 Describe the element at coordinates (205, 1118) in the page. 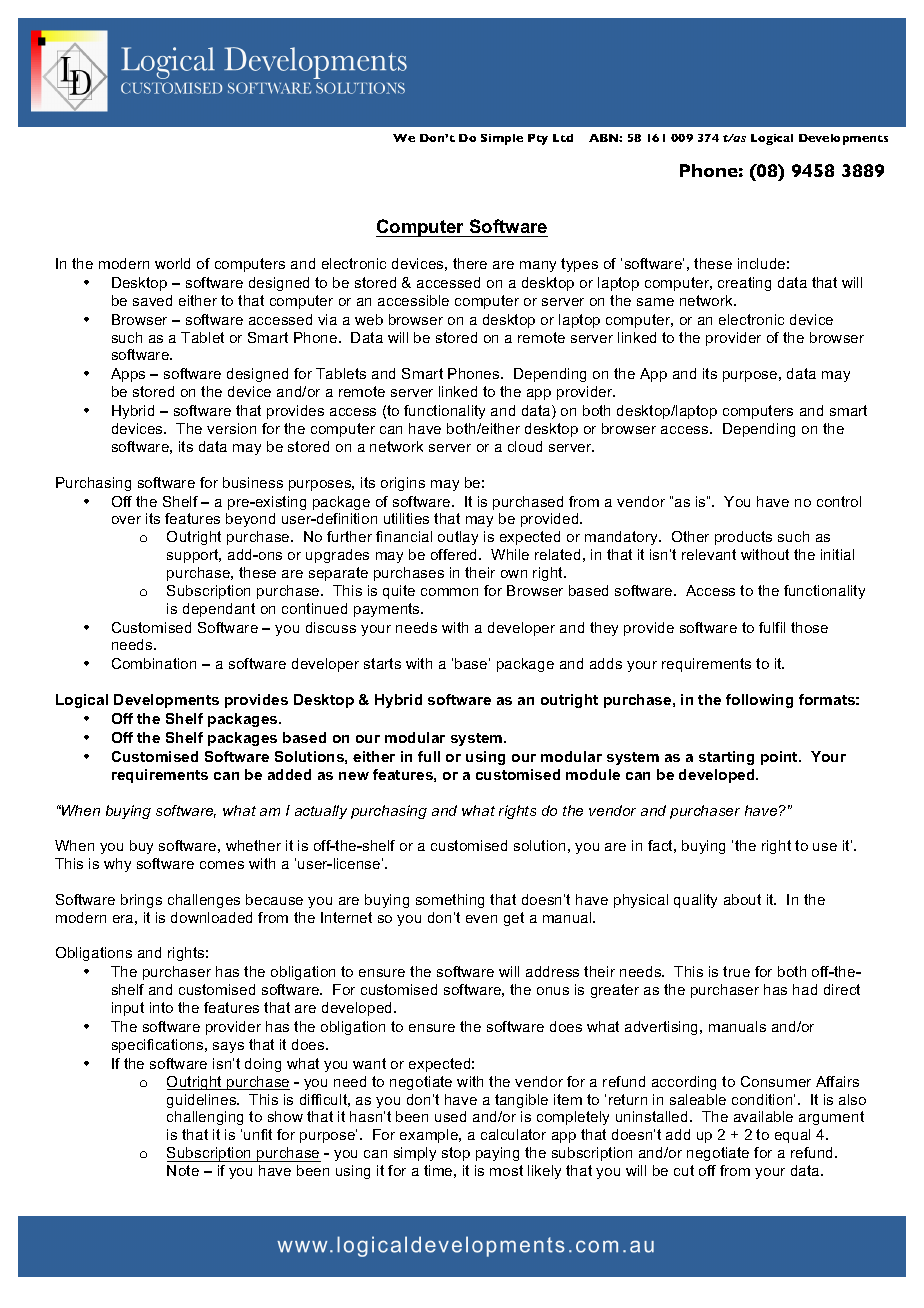

I see `challenging` at that location.
